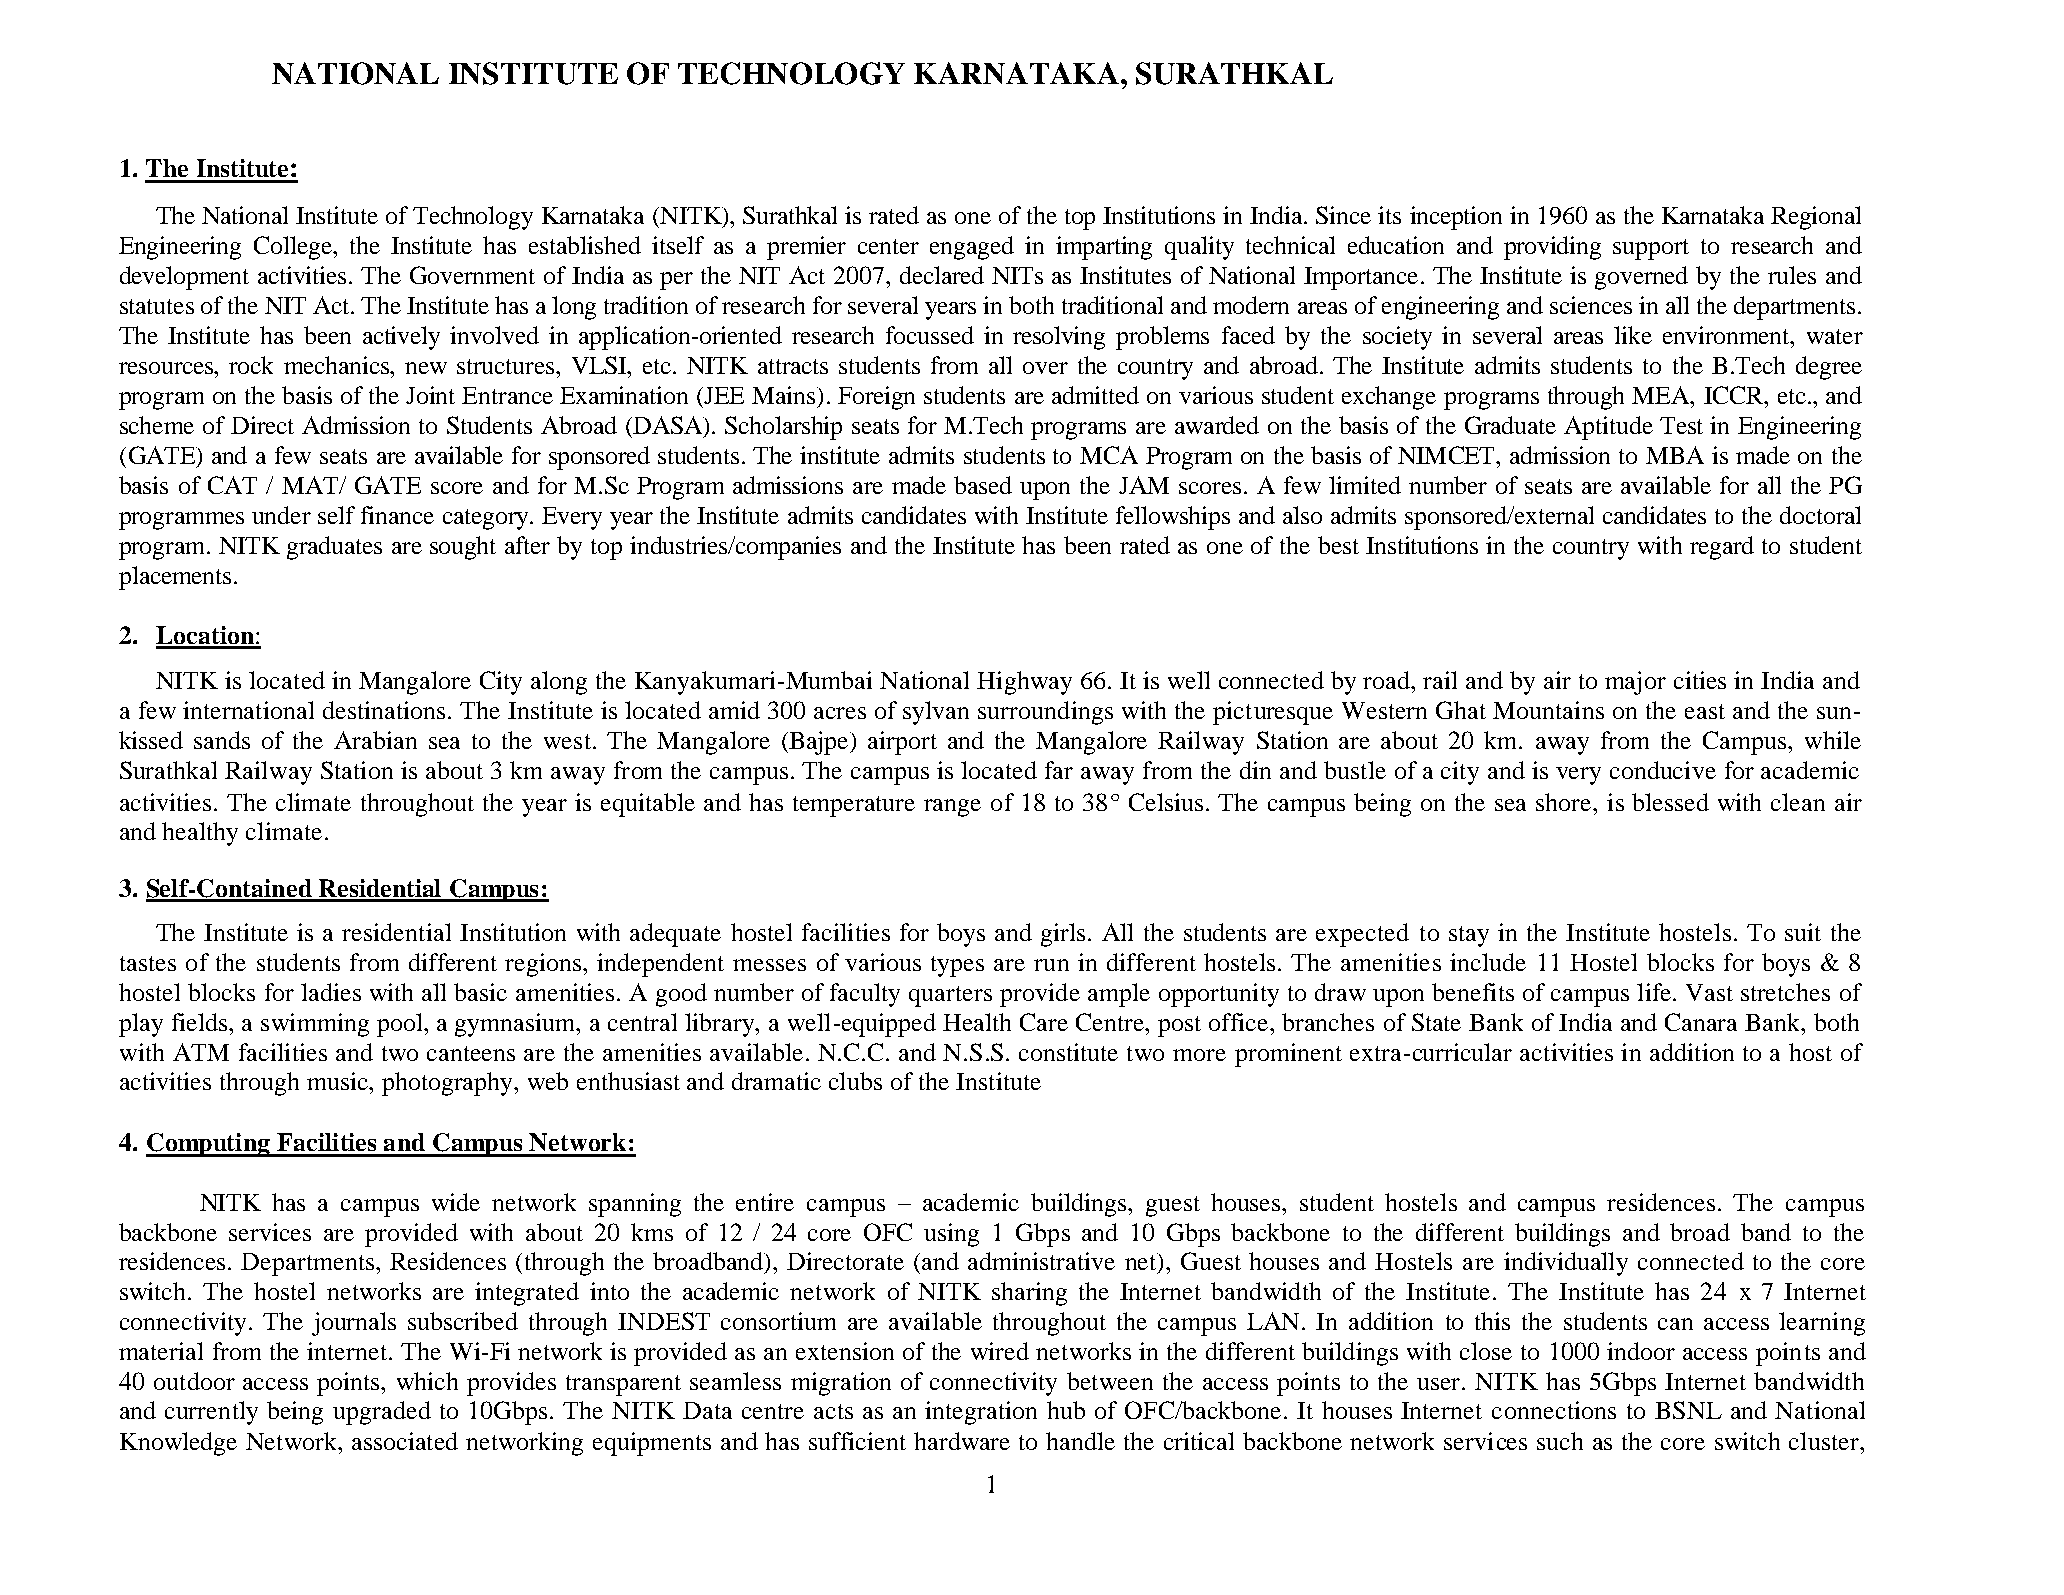  What do you see at coordinates (952, 808) in the image?
I see `range` at bounding box center [952, 808].
